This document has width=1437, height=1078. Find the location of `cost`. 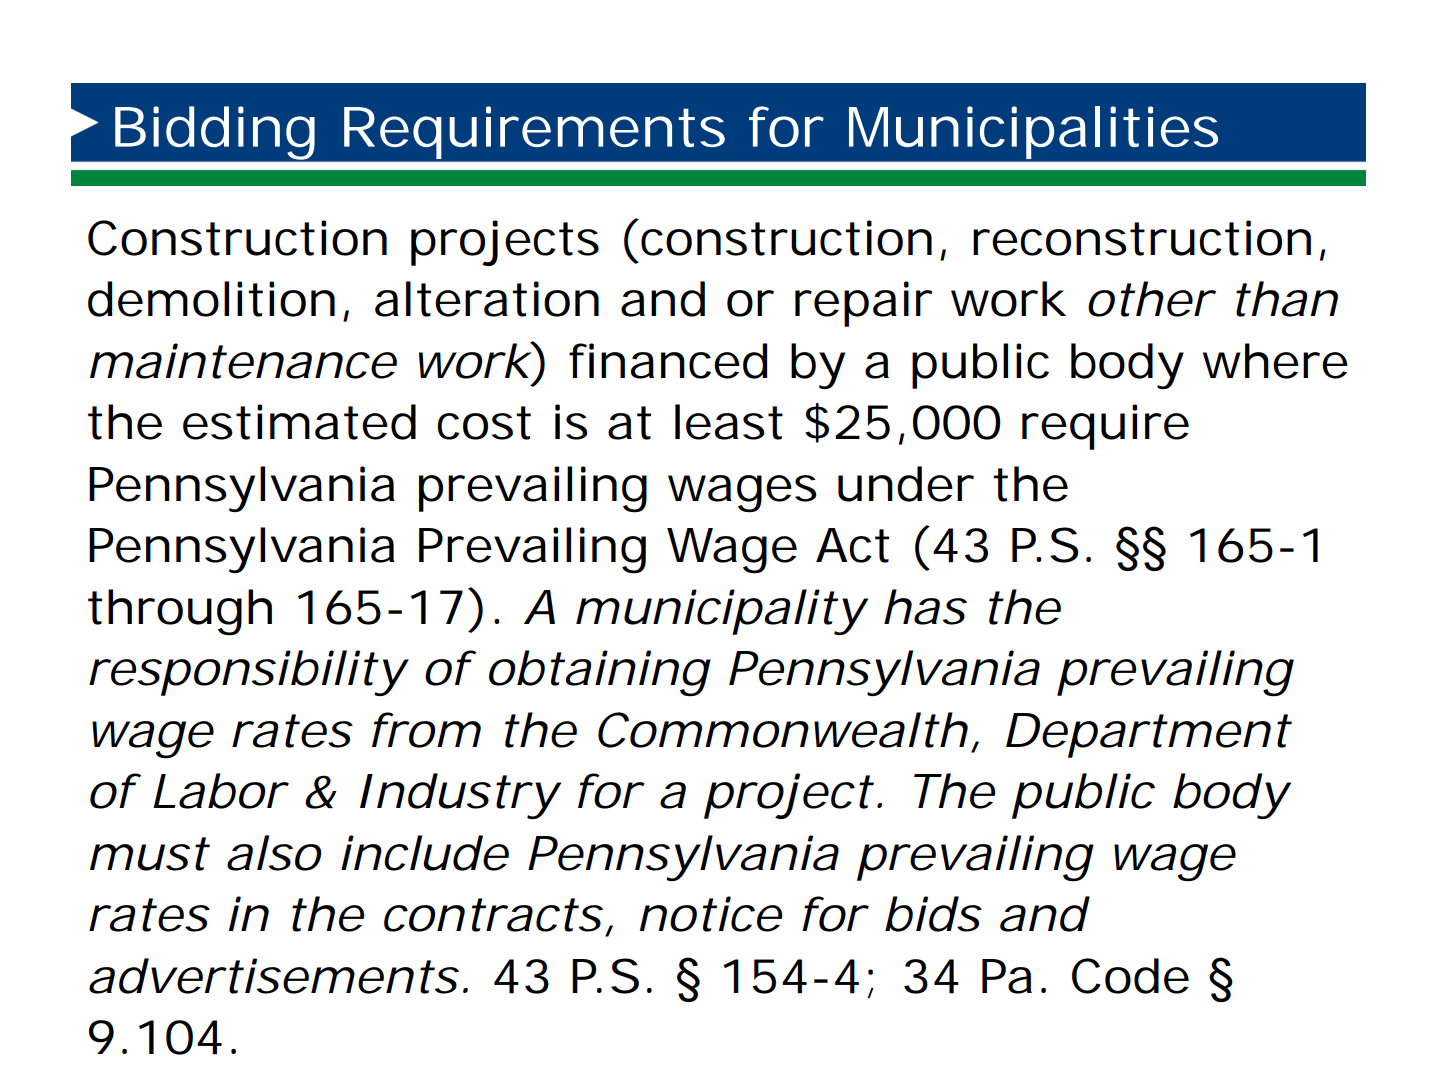

cost is located at coordinates (484, 423).
